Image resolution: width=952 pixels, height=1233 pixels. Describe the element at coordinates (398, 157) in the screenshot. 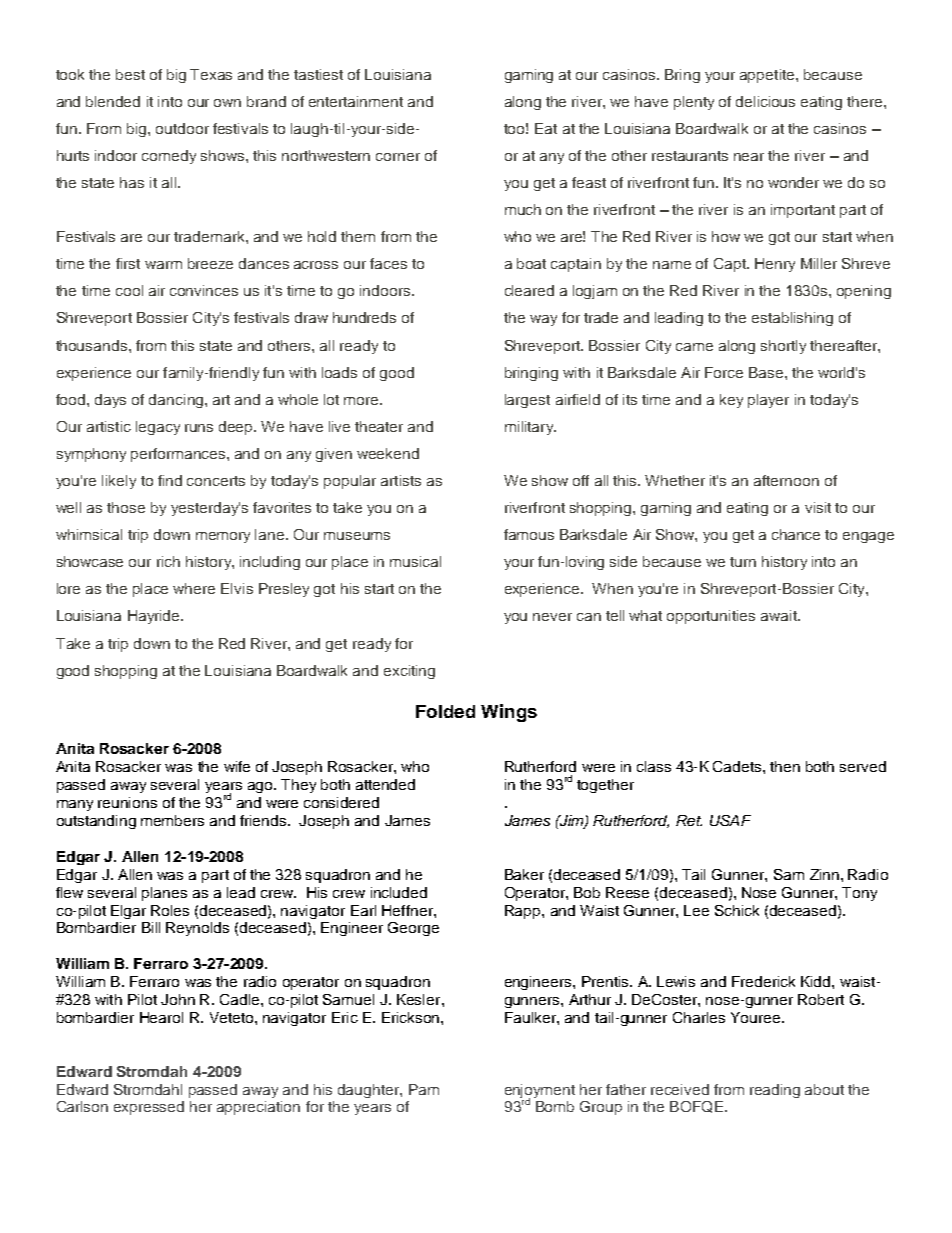

I see `corner` at that location.
